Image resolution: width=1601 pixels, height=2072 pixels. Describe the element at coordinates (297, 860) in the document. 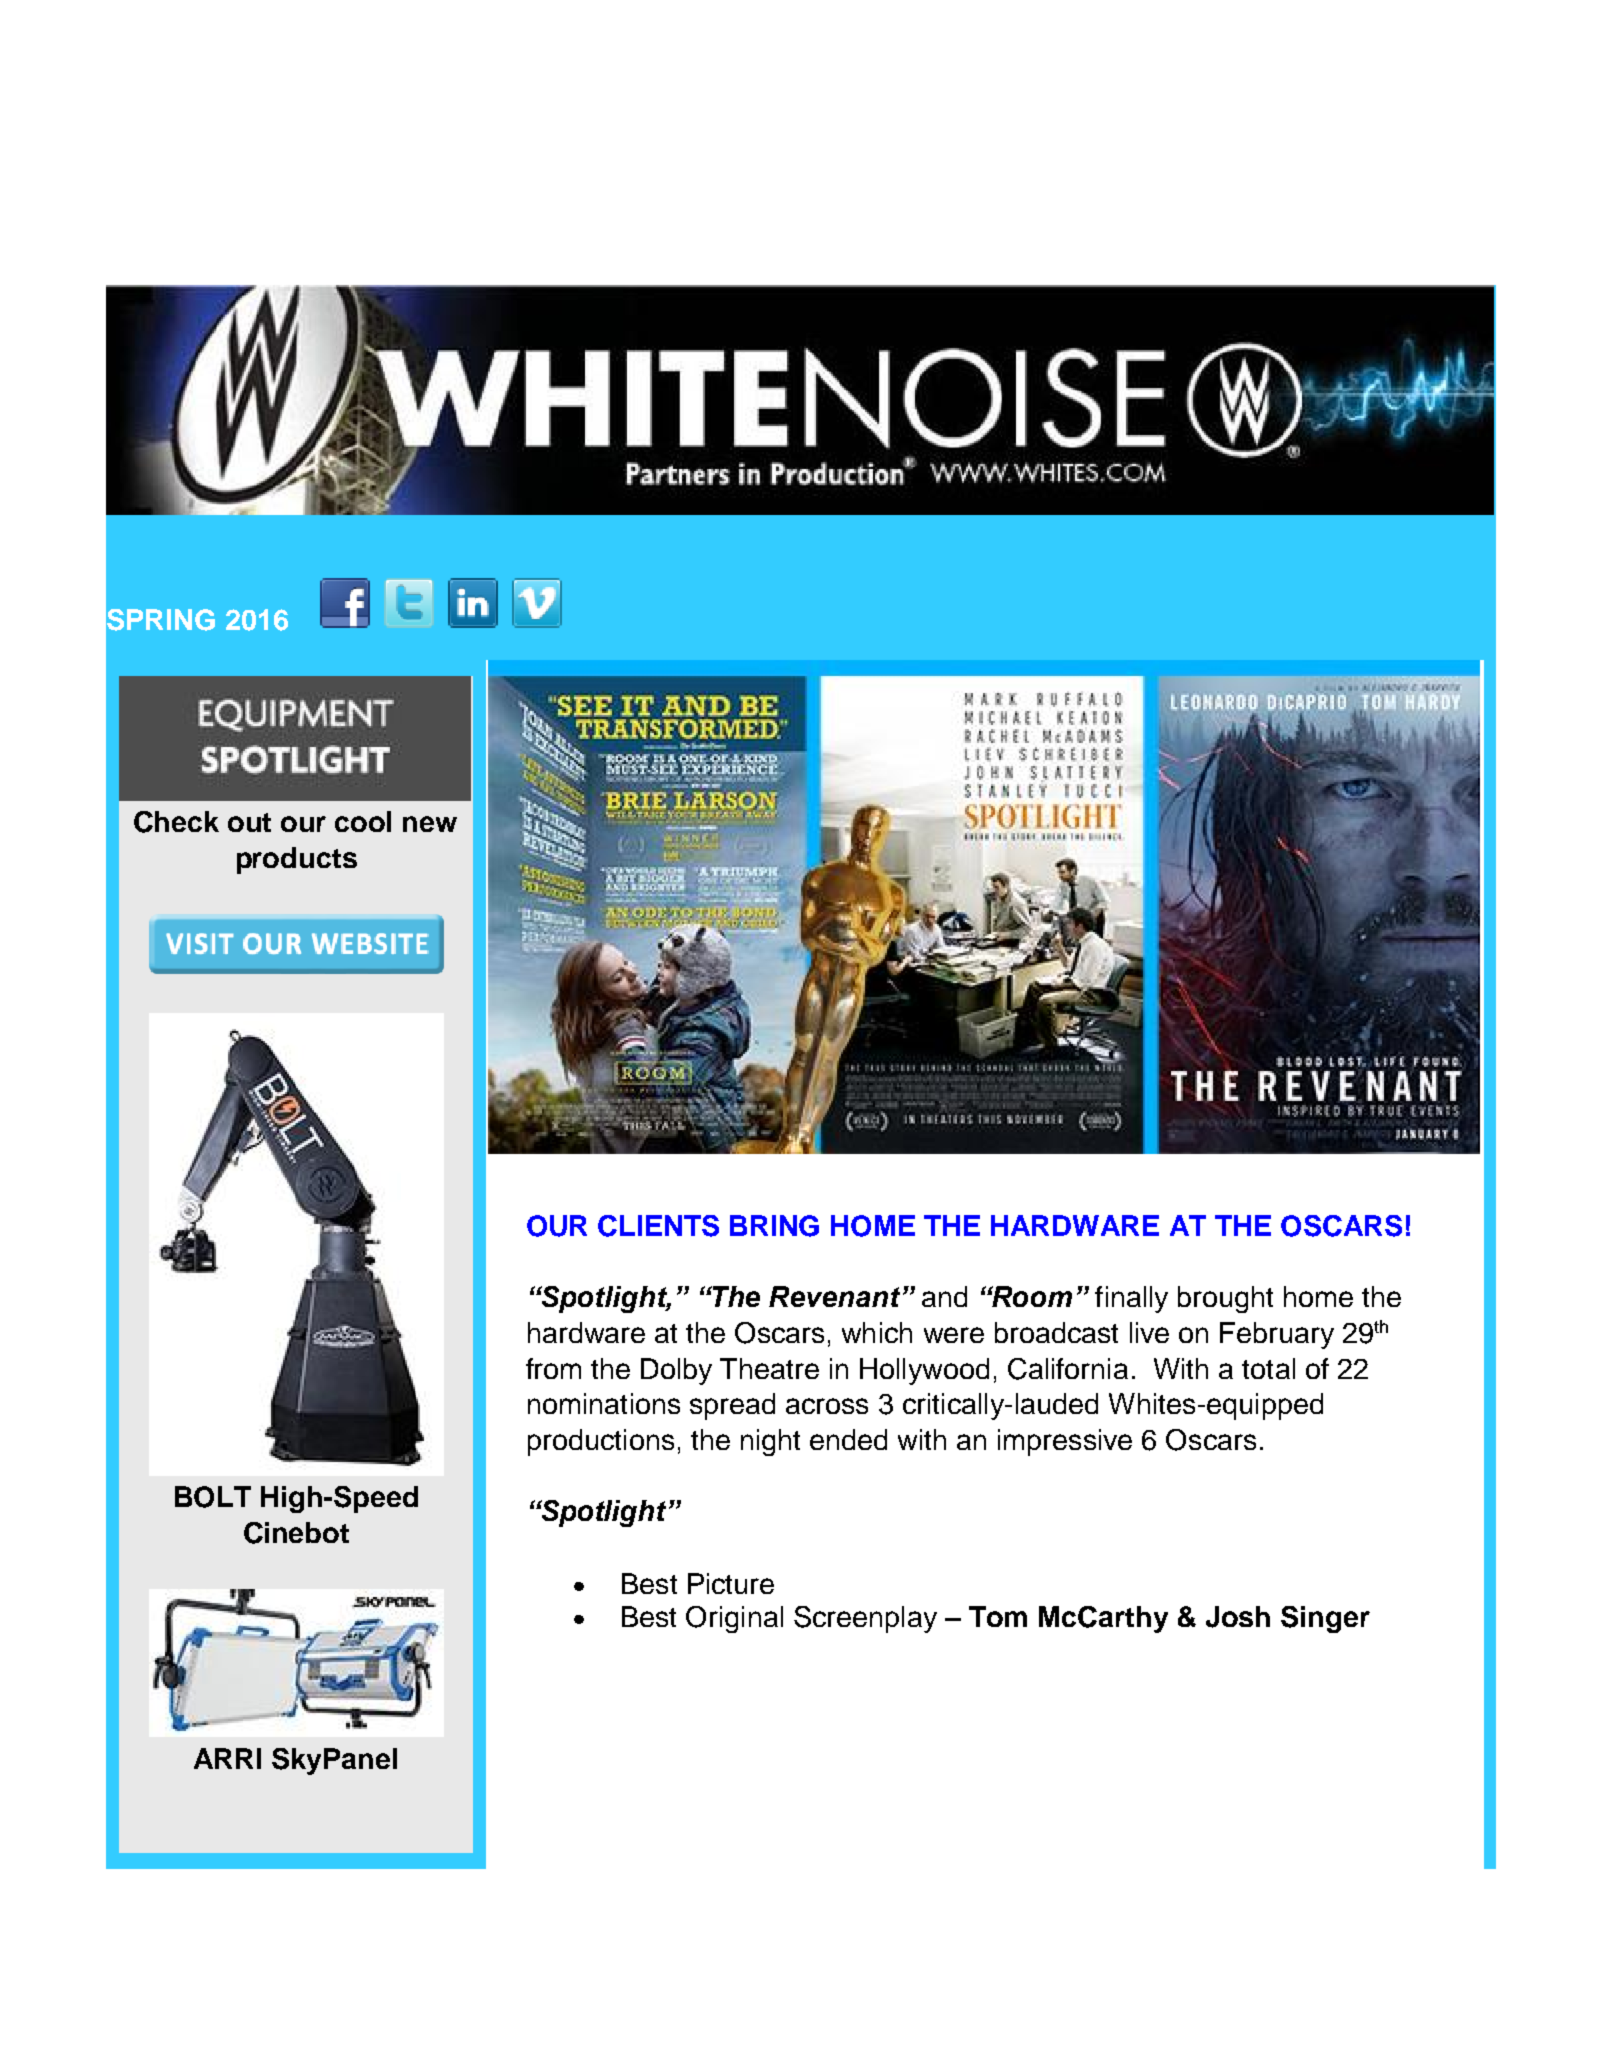

I see `products` at that location.
